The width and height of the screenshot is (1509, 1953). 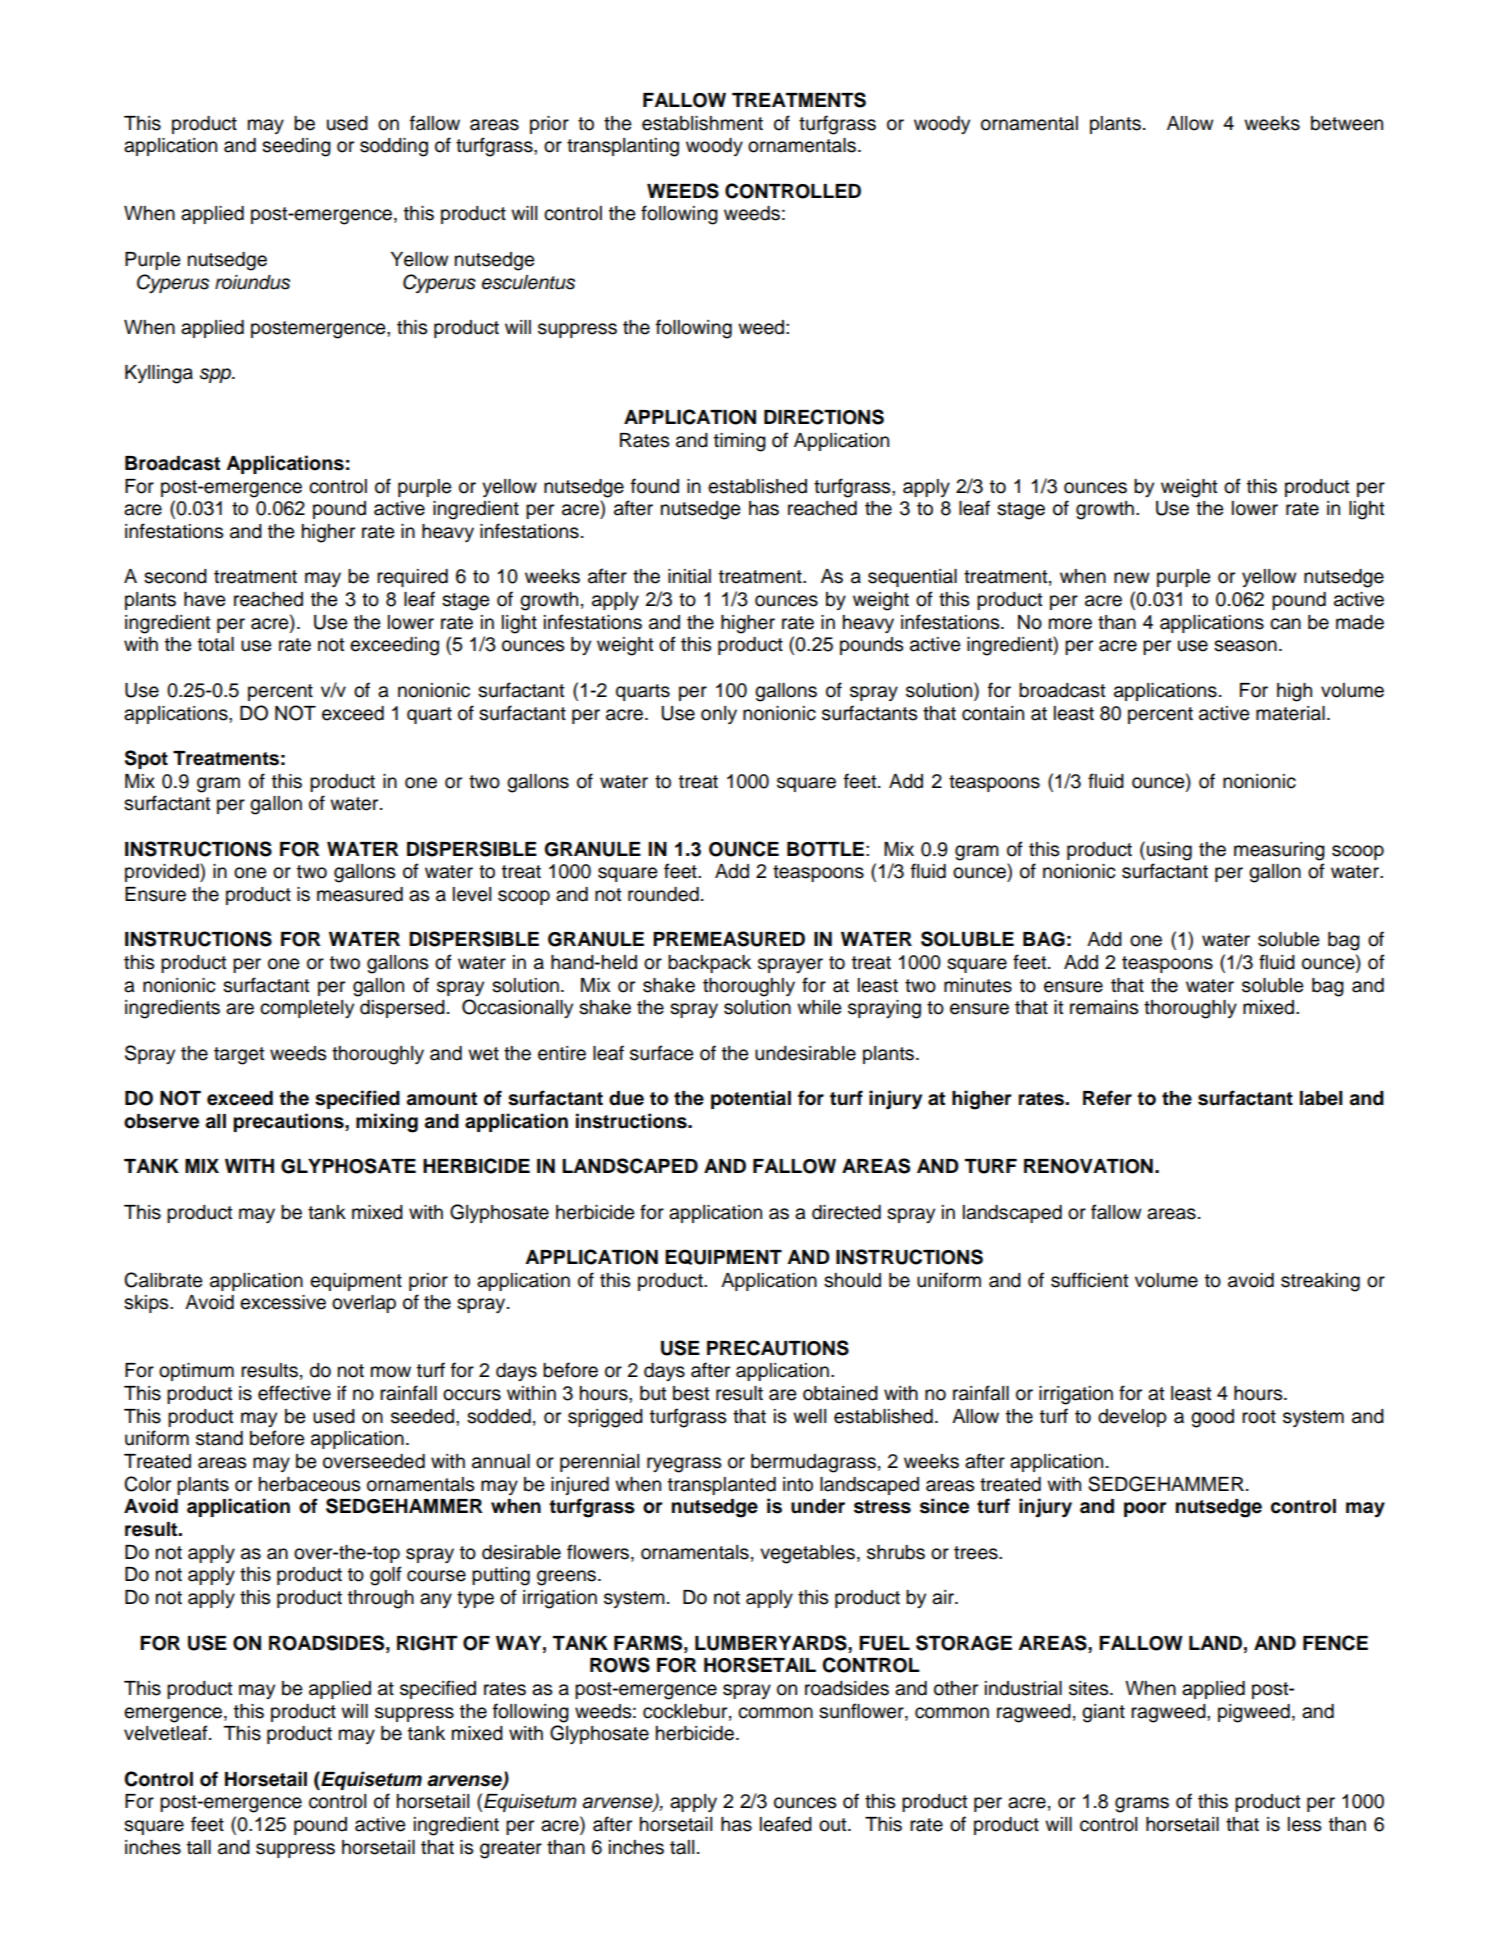 I want to click on initial, so click(x=689, y=576).
